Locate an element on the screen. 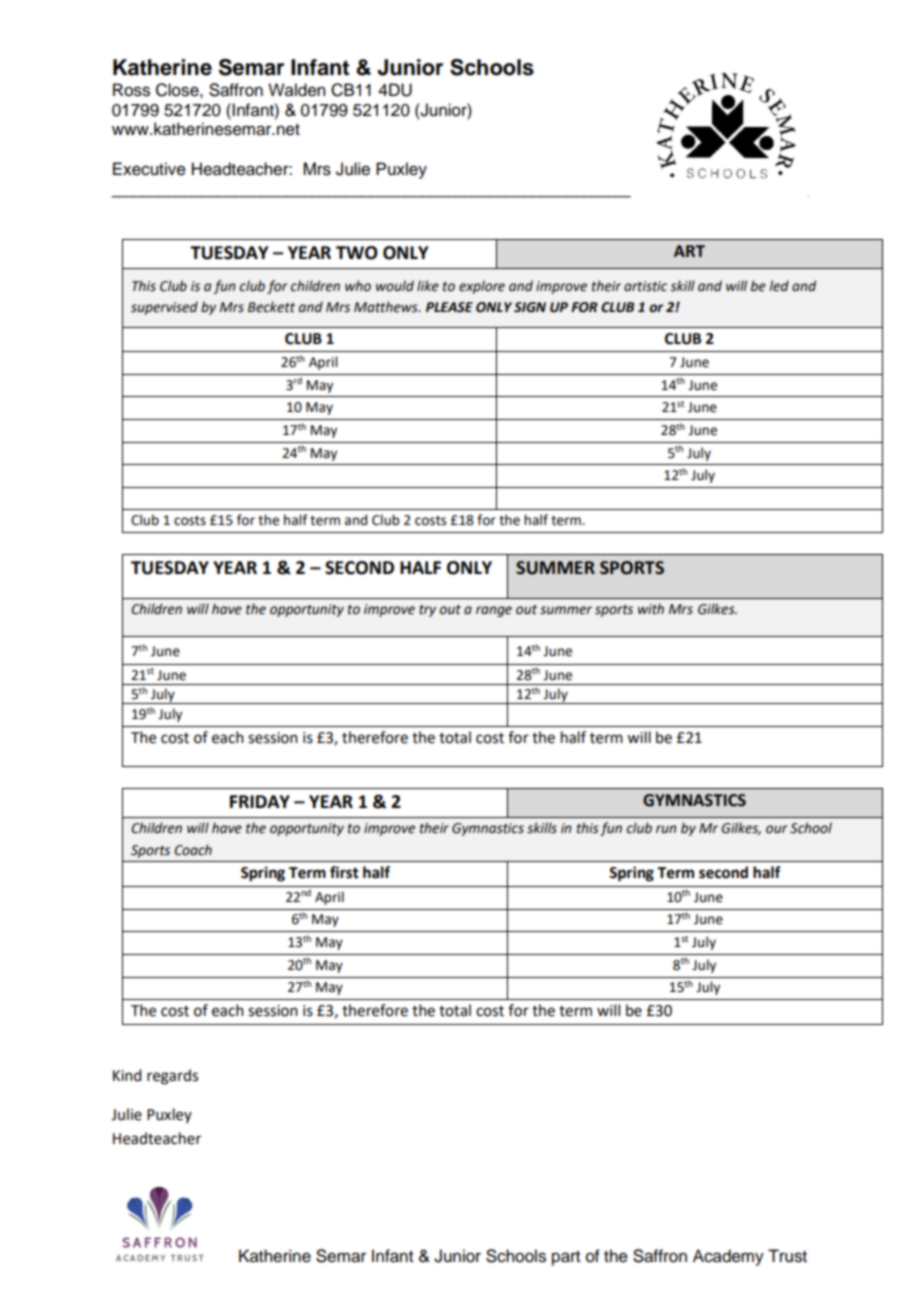  Walden is located at coordinates (296, 90).
